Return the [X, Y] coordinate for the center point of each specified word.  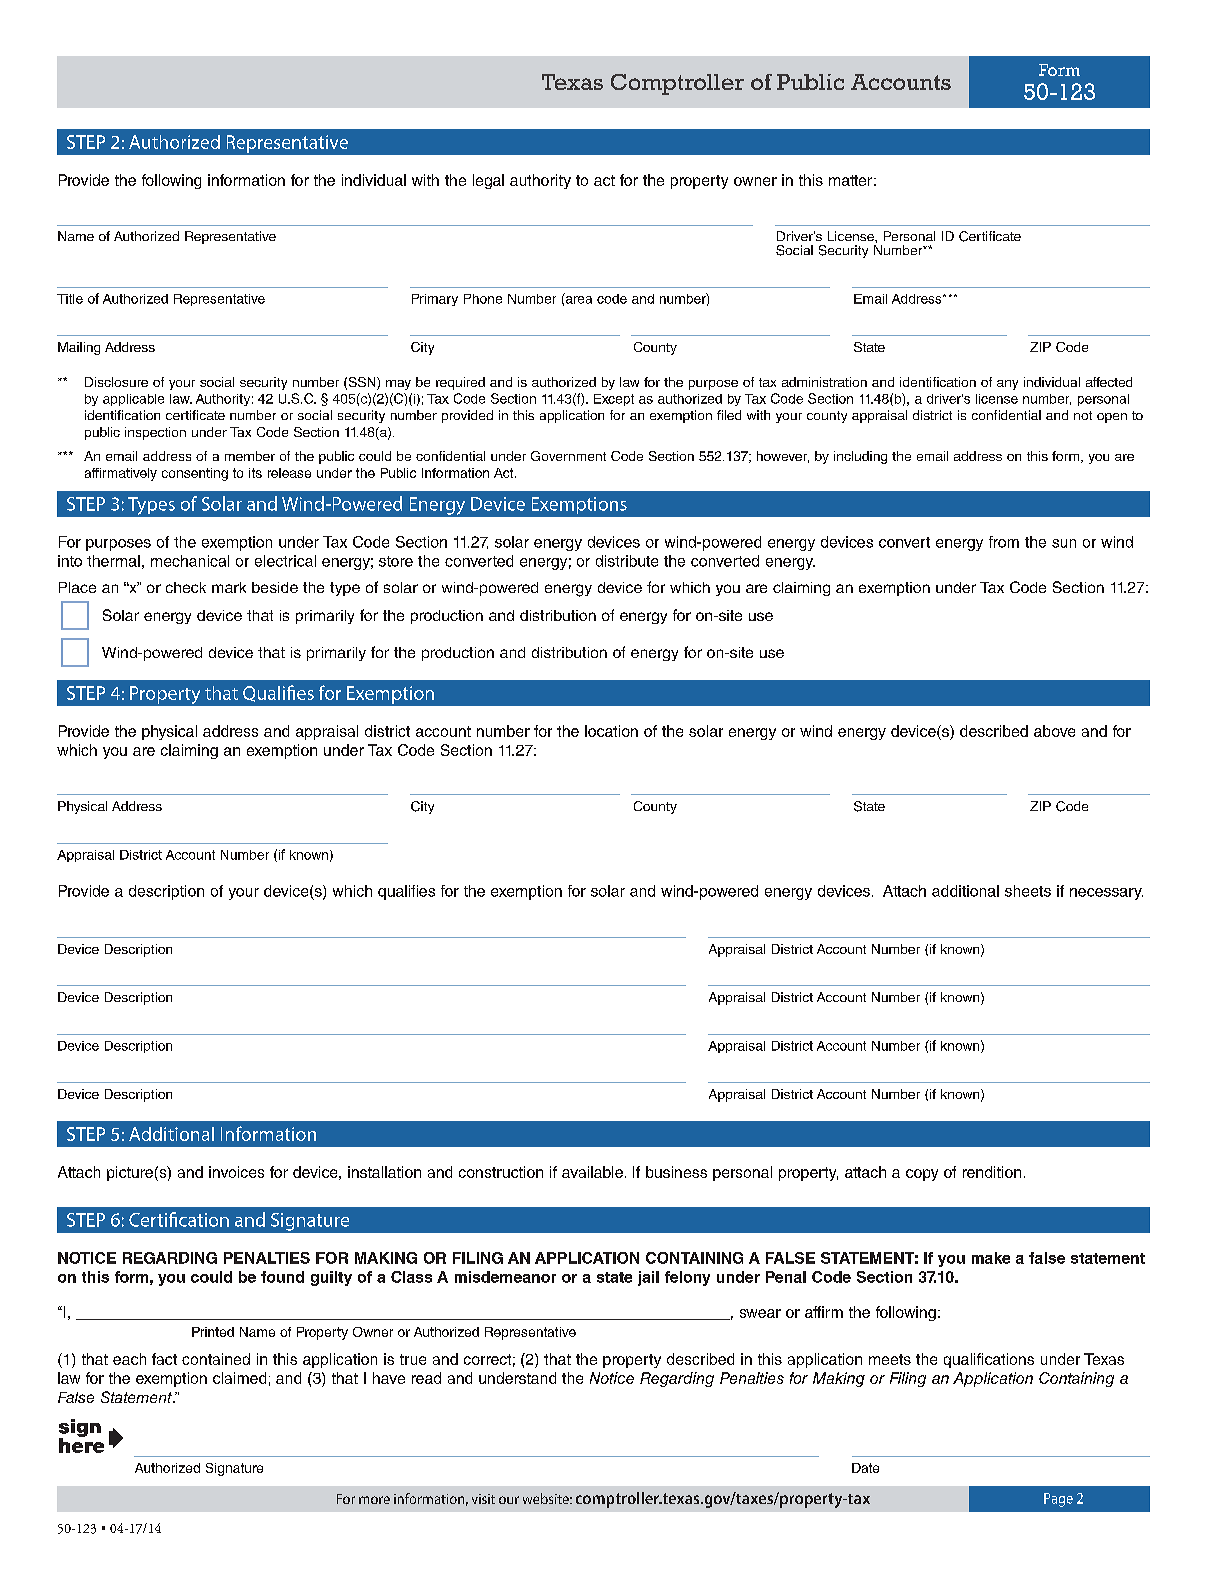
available [592, 1172]
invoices [236, 1172]
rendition [992, 1172]
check [186, 587]
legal [488, 181]
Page [1058, 1500]
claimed [239, 1378]
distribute [627, 561]
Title [70, 299]
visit [483, 1499]
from [1004, 542]
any [1007, 385]
